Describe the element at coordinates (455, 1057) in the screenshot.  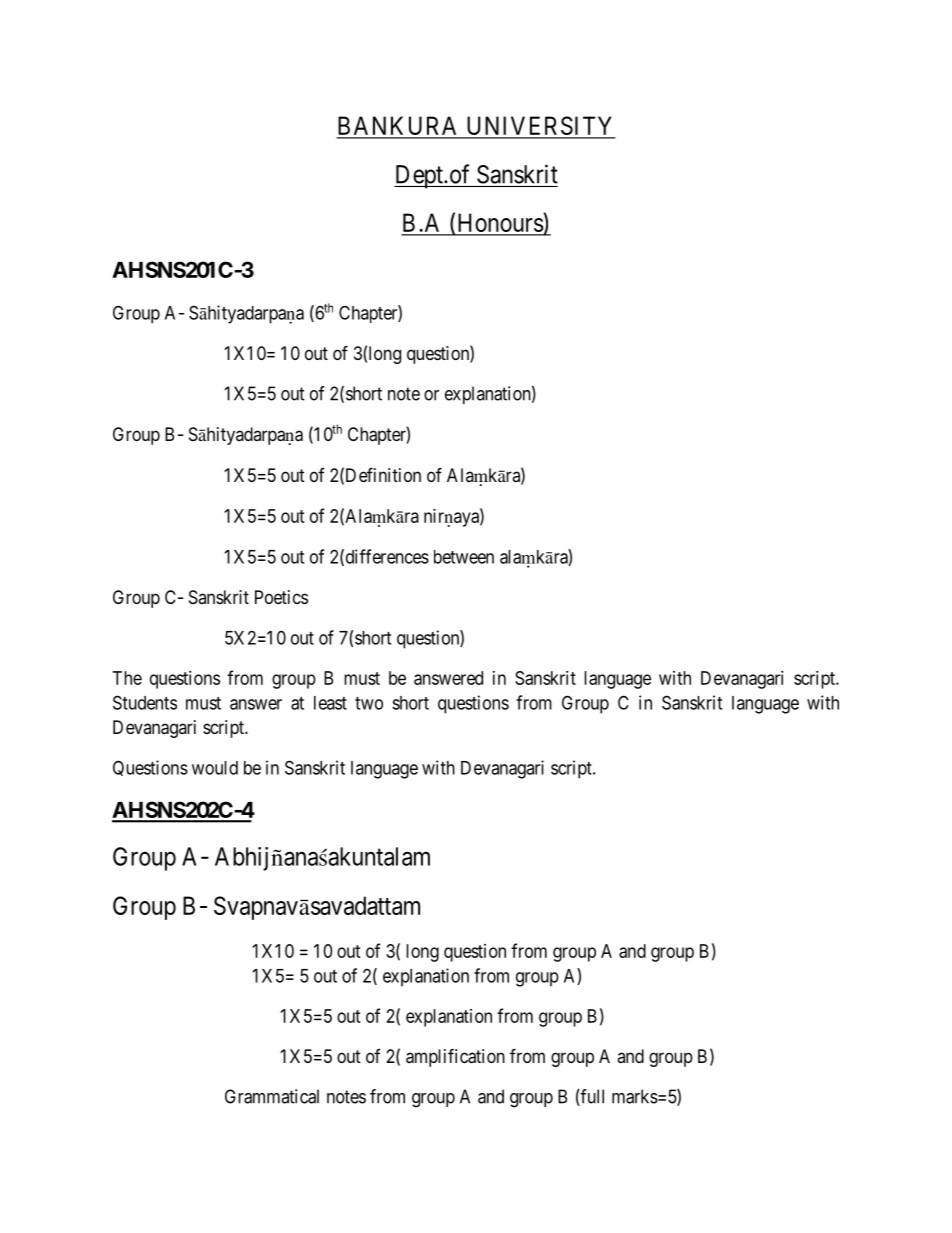
I see `amplification` at that location.
